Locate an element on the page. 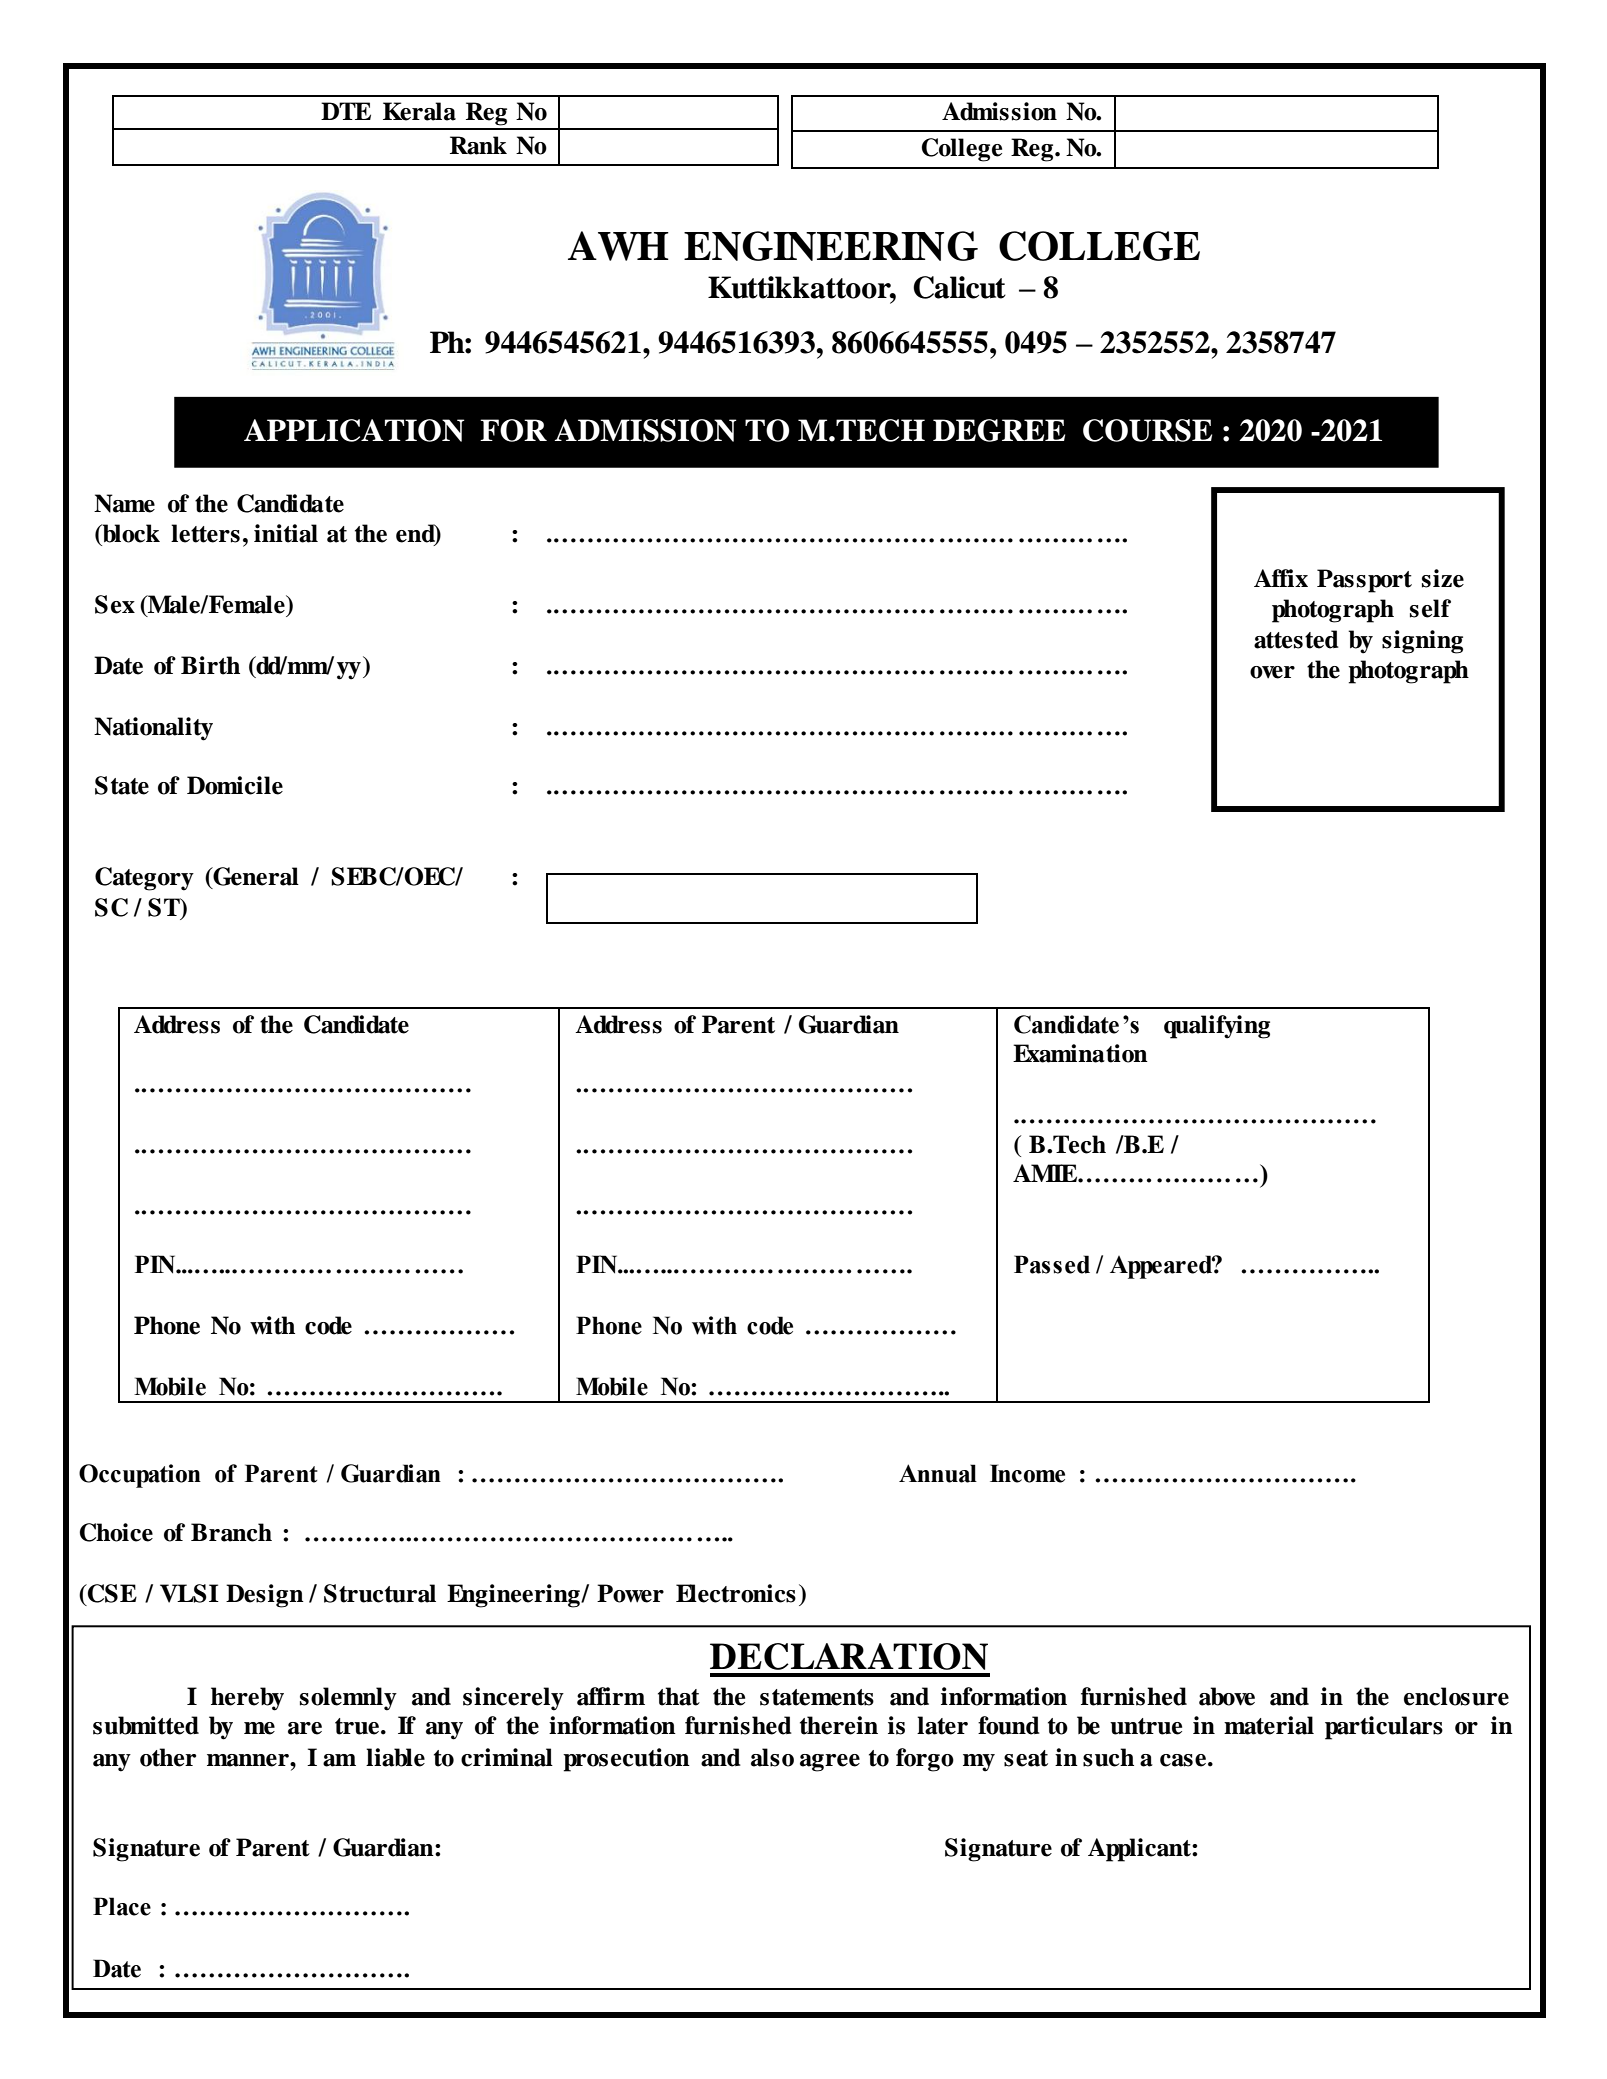 The width and height of the image is (1607, 2079). initial is located at coordinates (286, 533).
